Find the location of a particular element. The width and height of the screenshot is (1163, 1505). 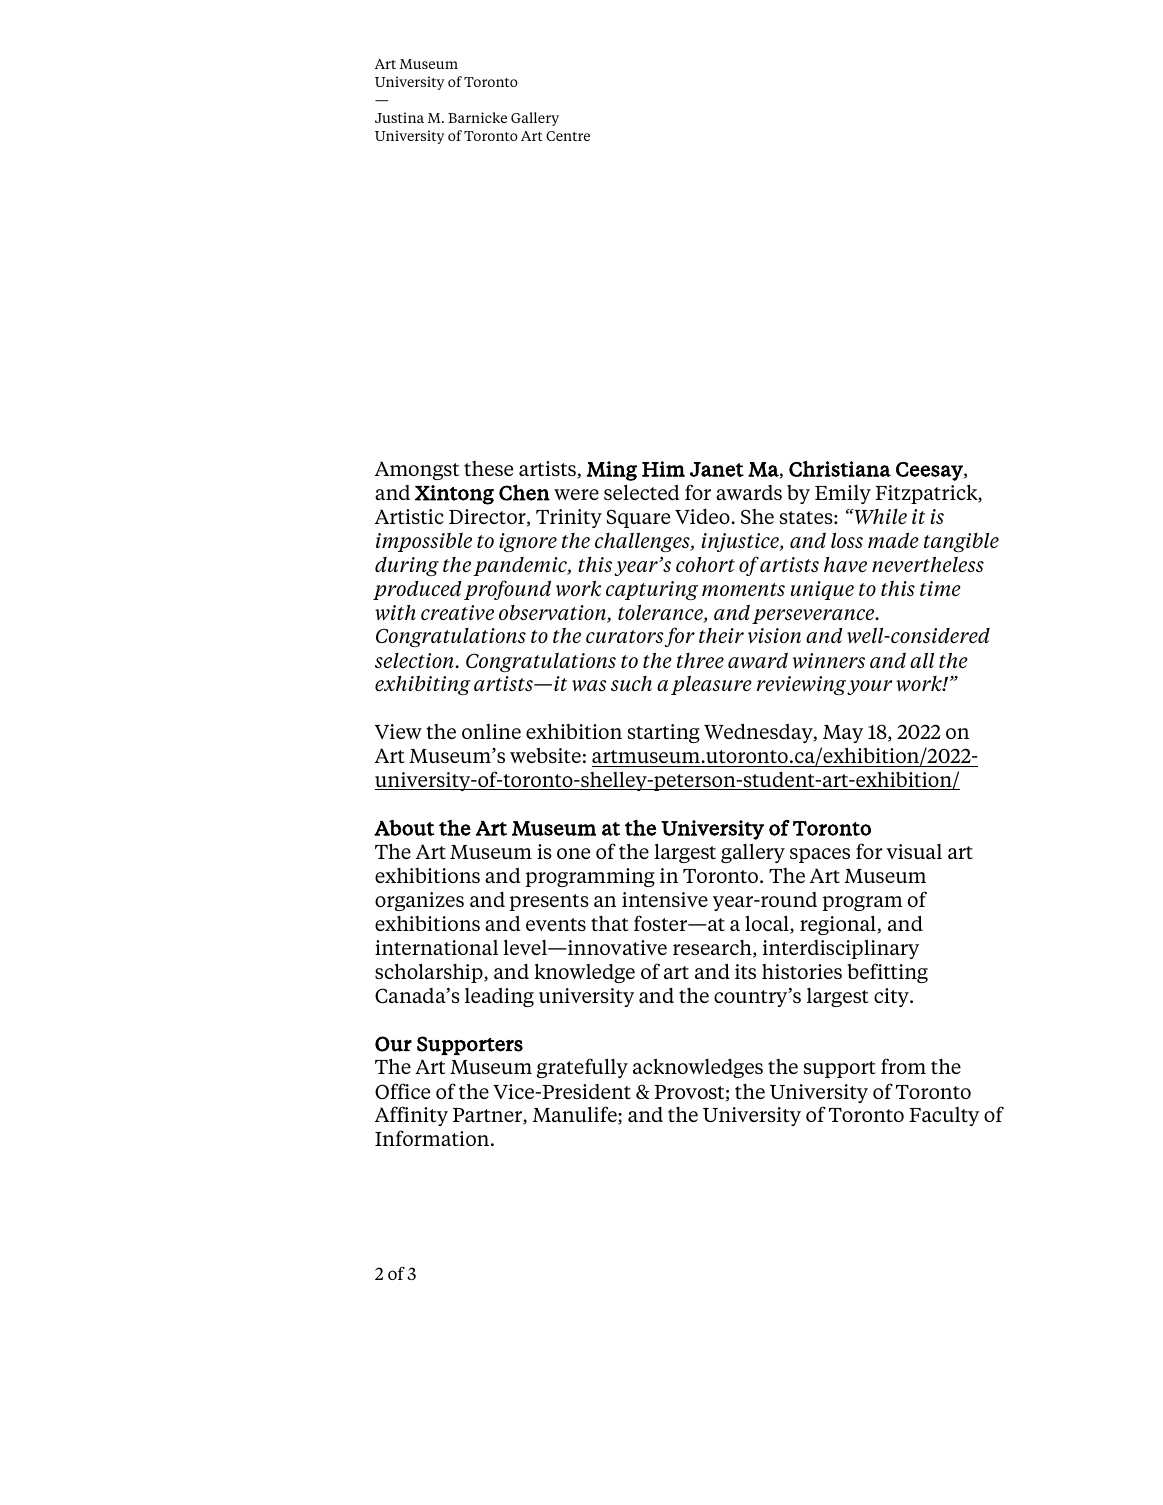

your is located at coordinates (870, 687).
